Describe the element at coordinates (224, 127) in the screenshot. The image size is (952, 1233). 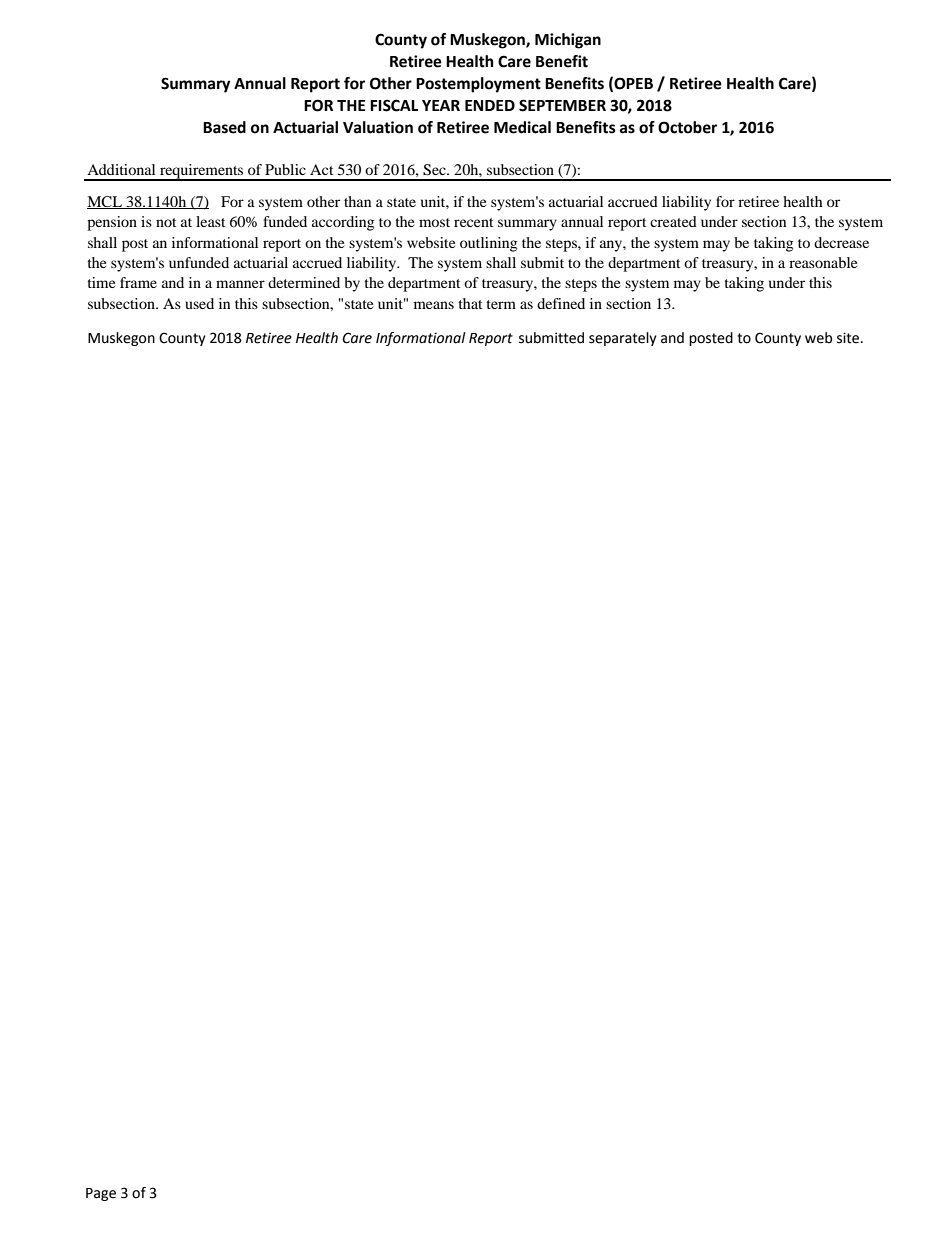
I see `Based` at that location.
